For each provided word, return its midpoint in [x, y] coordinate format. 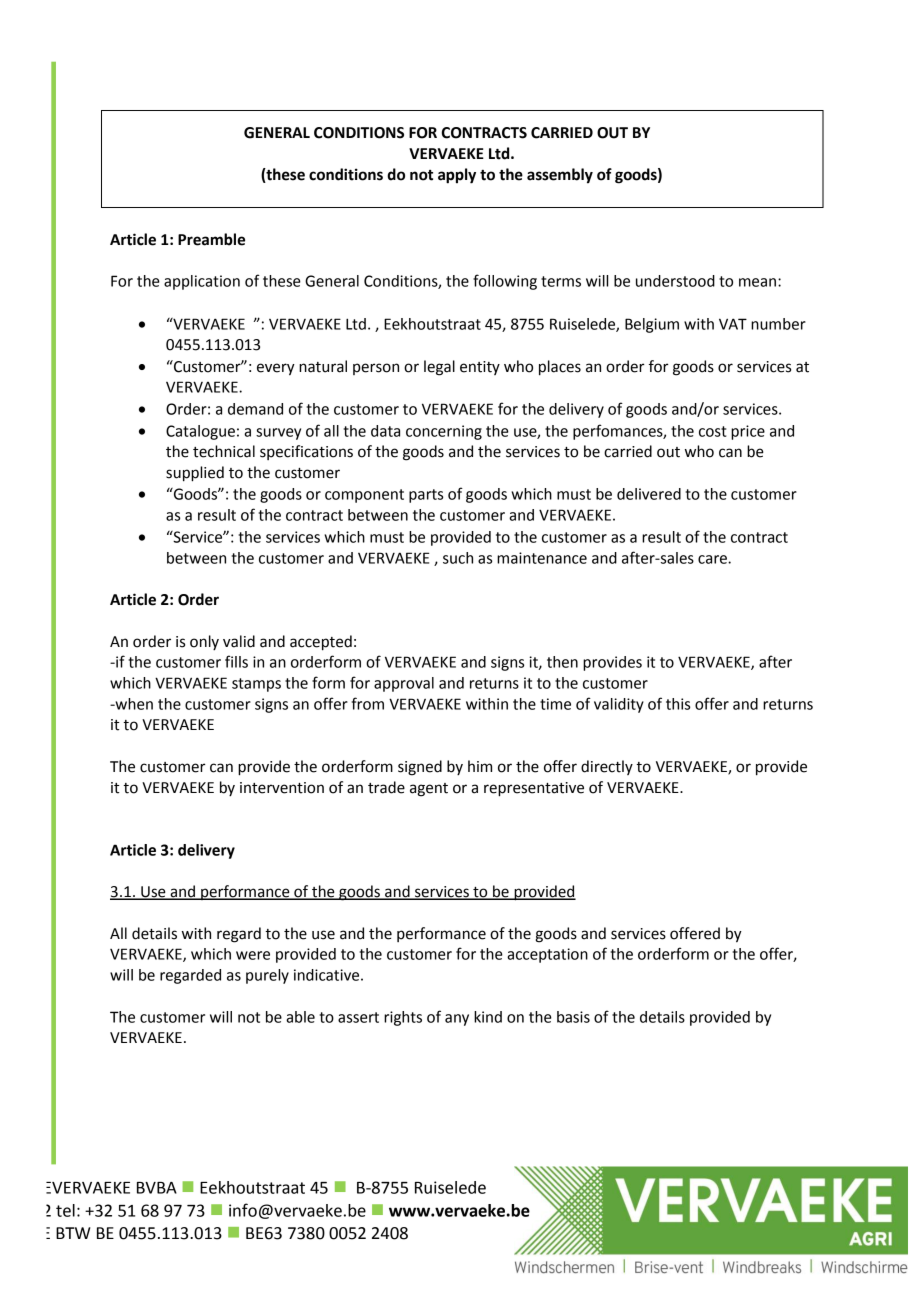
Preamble [211, 239]
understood [675, 281]
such [458, 558]
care [713, 559]
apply [457, 176]
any [457, 1020]
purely [267, 976]
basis [573, 1017]
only [204, 642]
